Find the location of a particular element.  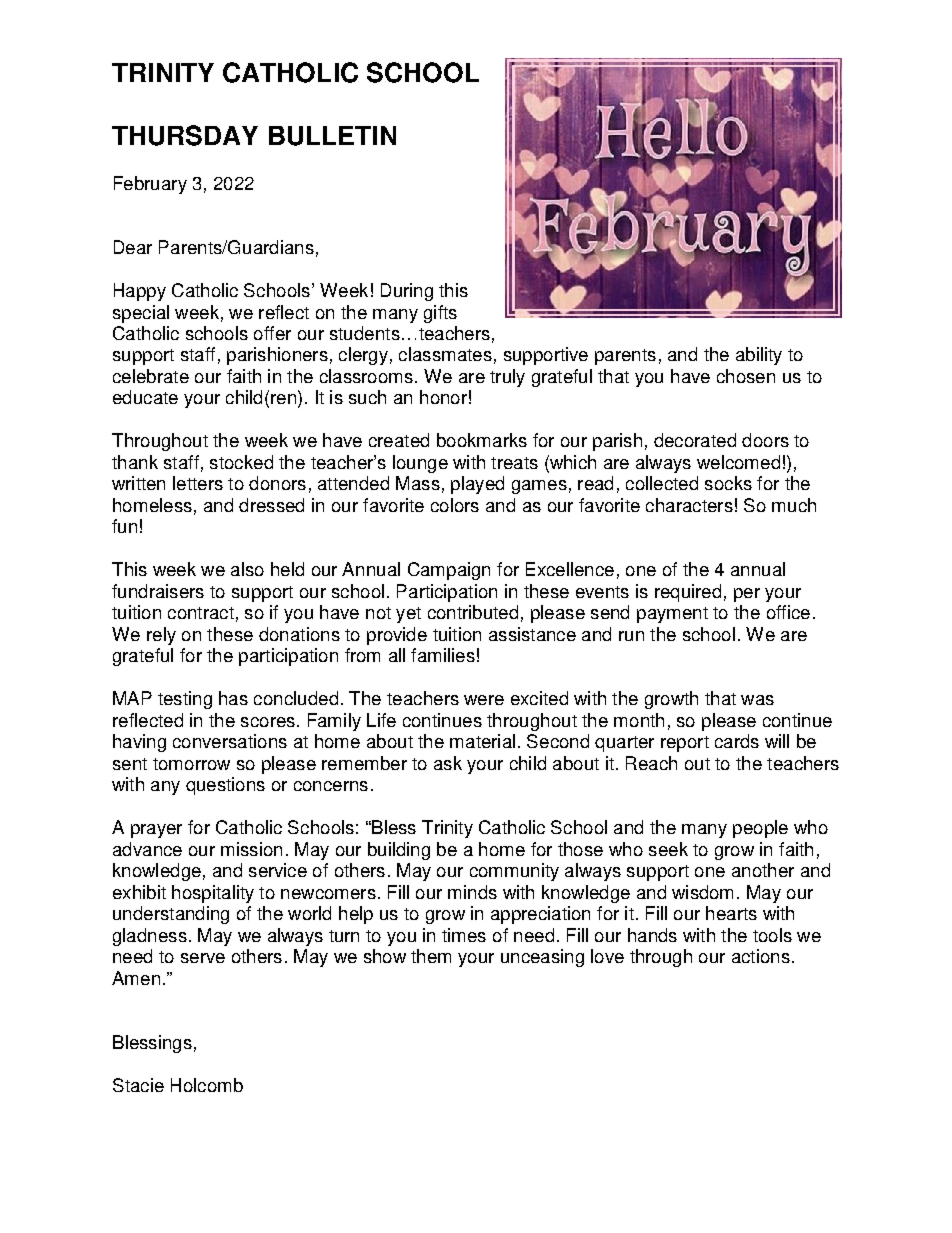

Stacie is located at coordinates (138, 1085).
